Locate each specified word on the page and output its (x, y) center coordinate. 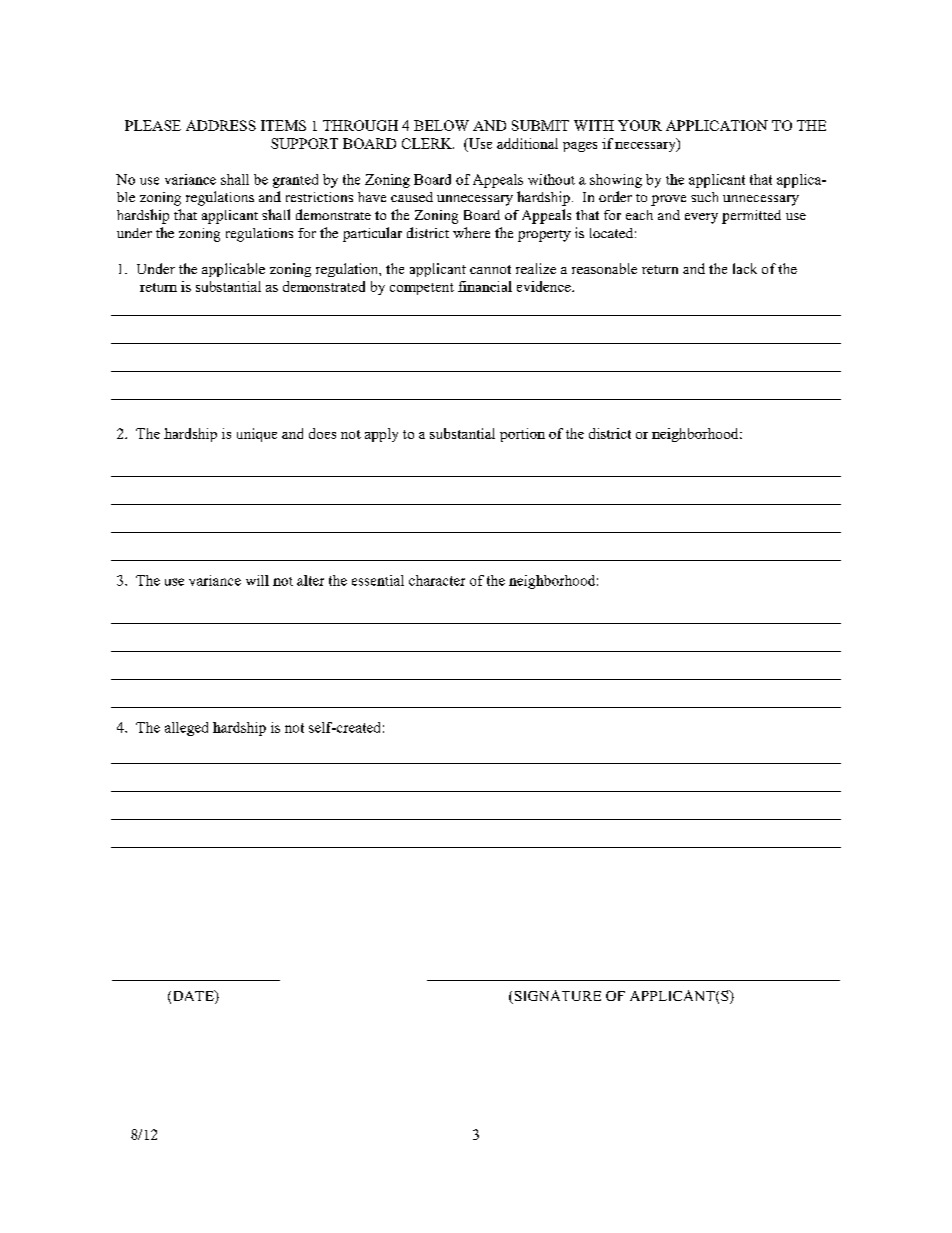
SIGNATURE (556, 997)
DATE (193, 996)
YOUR (640, 125)
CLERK (428, 143)
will (257, 580)
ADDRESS (221, 125)
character (437, 580)
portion (522, 435)
